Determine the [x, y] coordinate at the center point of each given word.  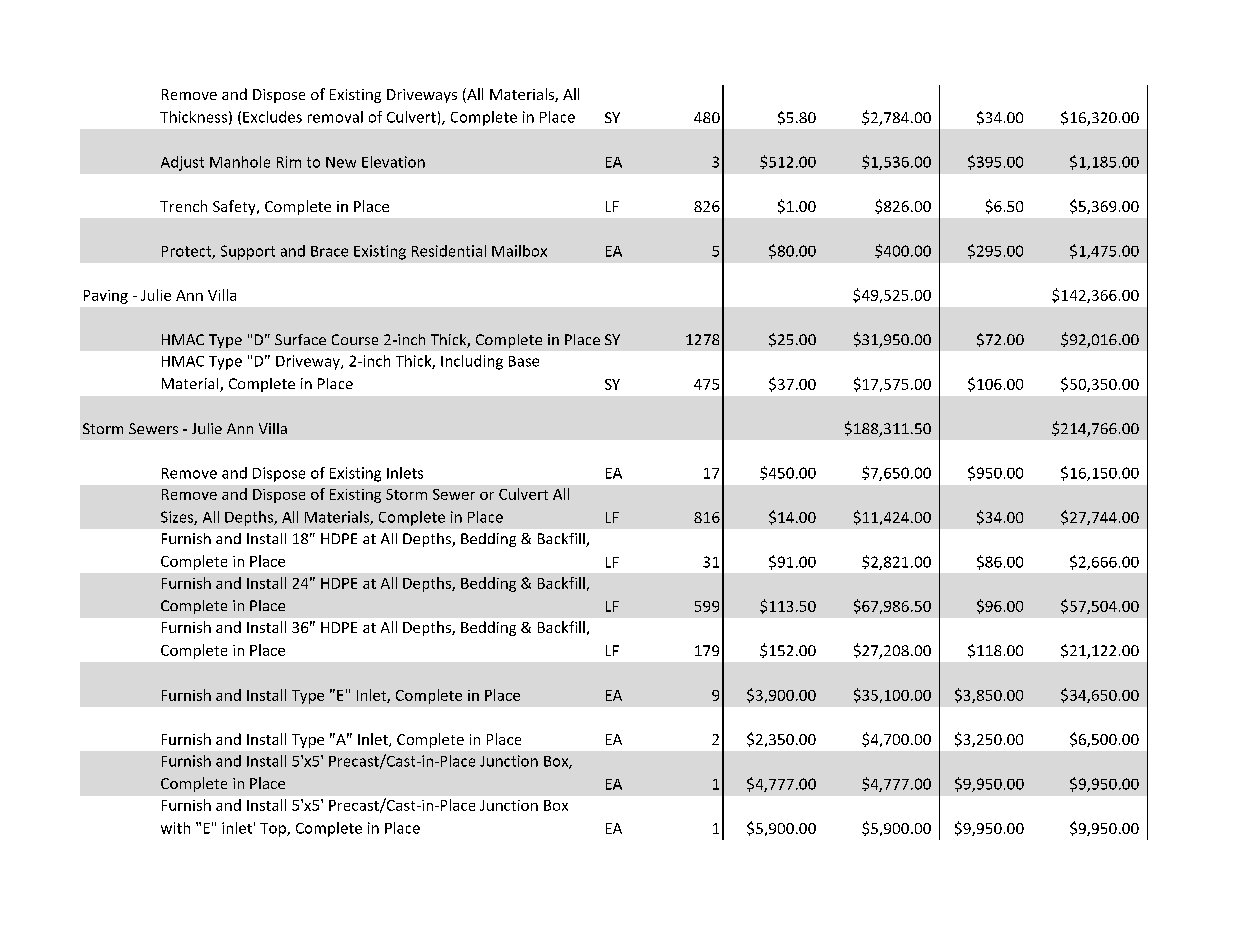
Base [524, 361]
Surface [300, 339]
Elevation [393, 162]
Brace [329, 251]
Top [274, 830]
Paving [106, 297]
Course [355, 339]
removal [335, 117]
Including [472, 362]
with [175, 828]
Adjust [182, 163]
